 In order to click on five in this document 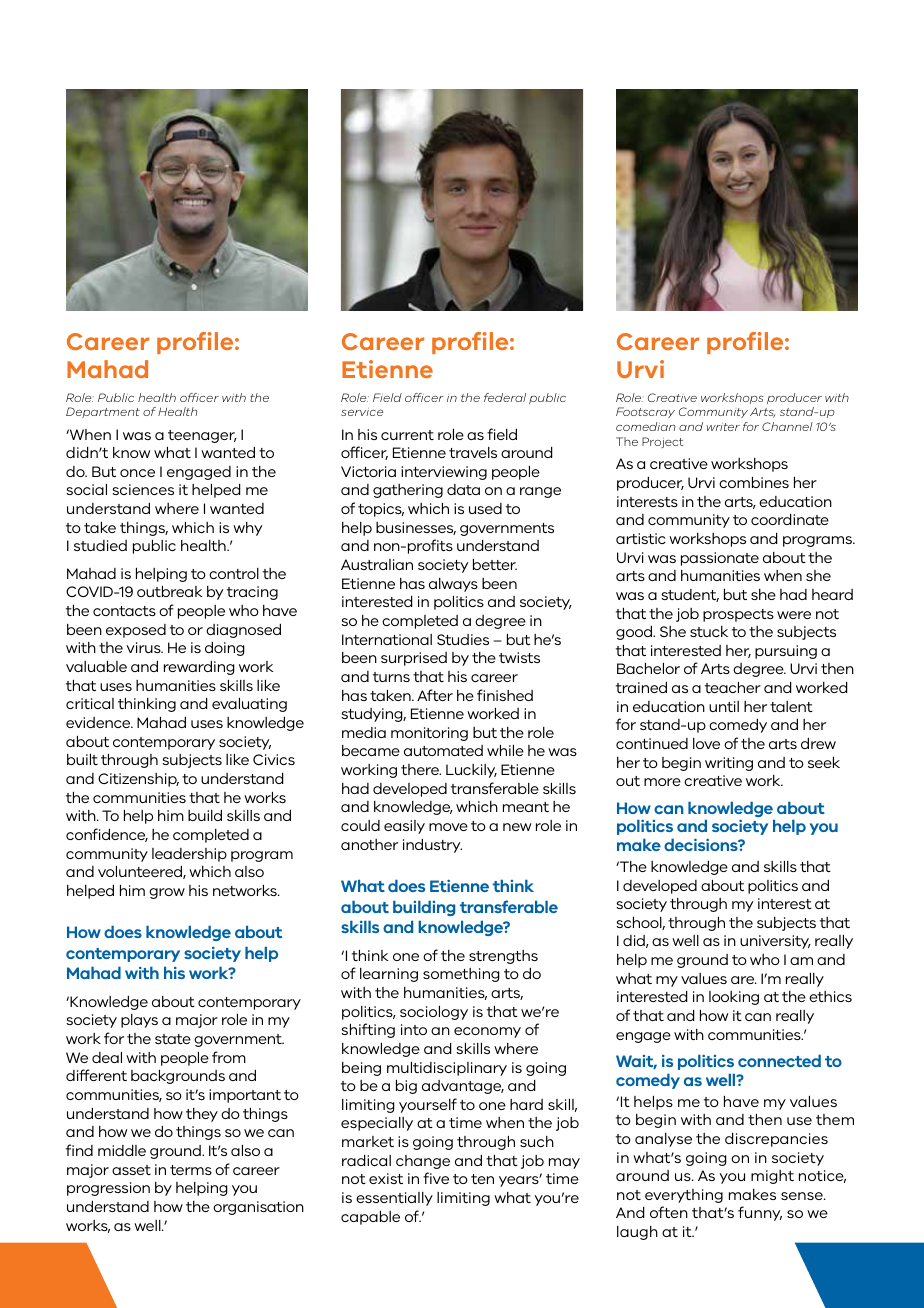, I will do `click(436, 1178)`.
